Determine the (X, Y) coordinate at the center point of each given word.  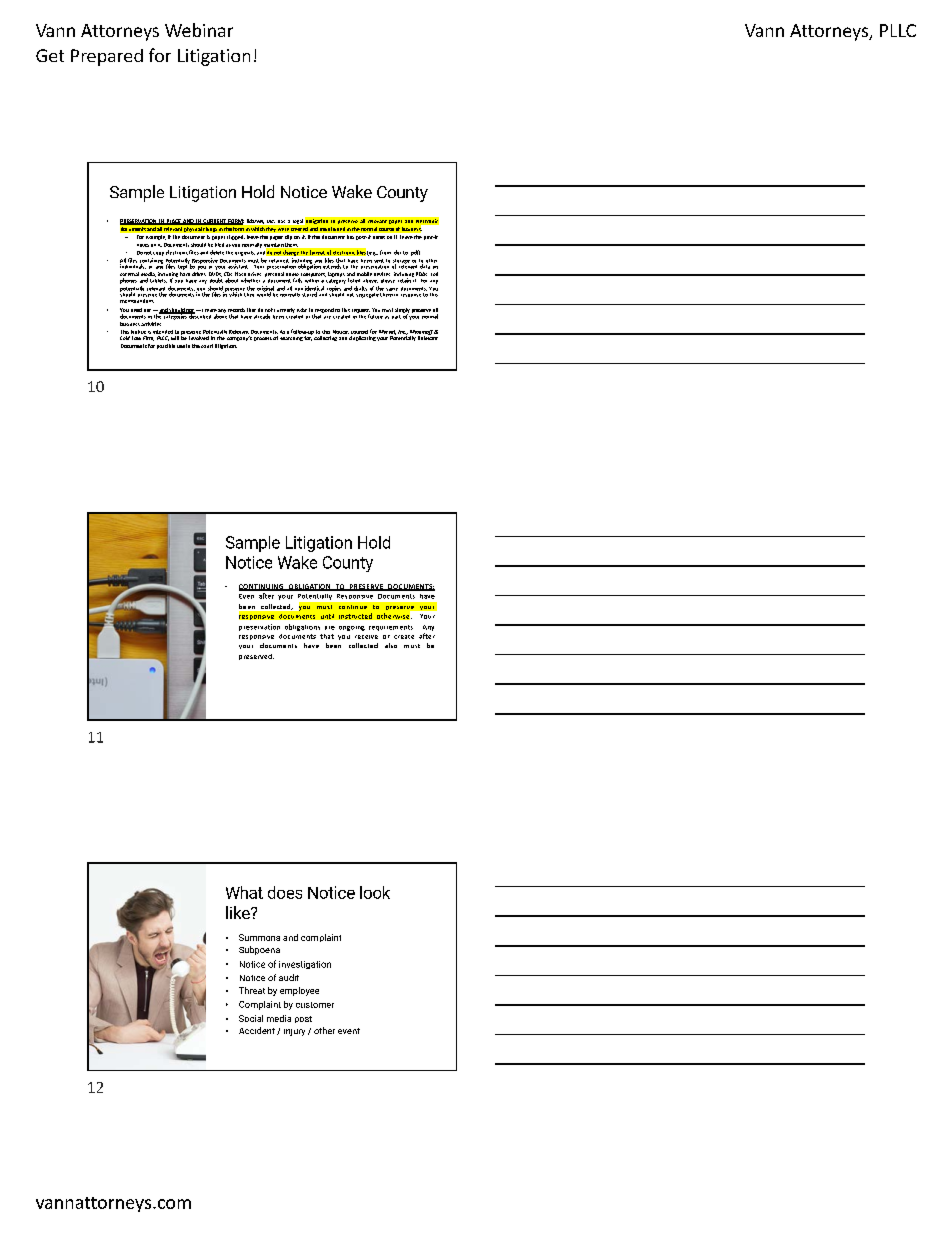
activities (151, 324)
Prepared (107, 57)
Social (251, 1018)
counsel (359, 332)
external (129, 275)
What (244, 892)
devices (382, 274)
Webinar (199, 30)
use (181, 346)
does (285, 892)
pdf (415, 253)
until (327, 616)
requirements (391, 628)
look (375, 892)
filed (219, 245)
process (263, 339)
